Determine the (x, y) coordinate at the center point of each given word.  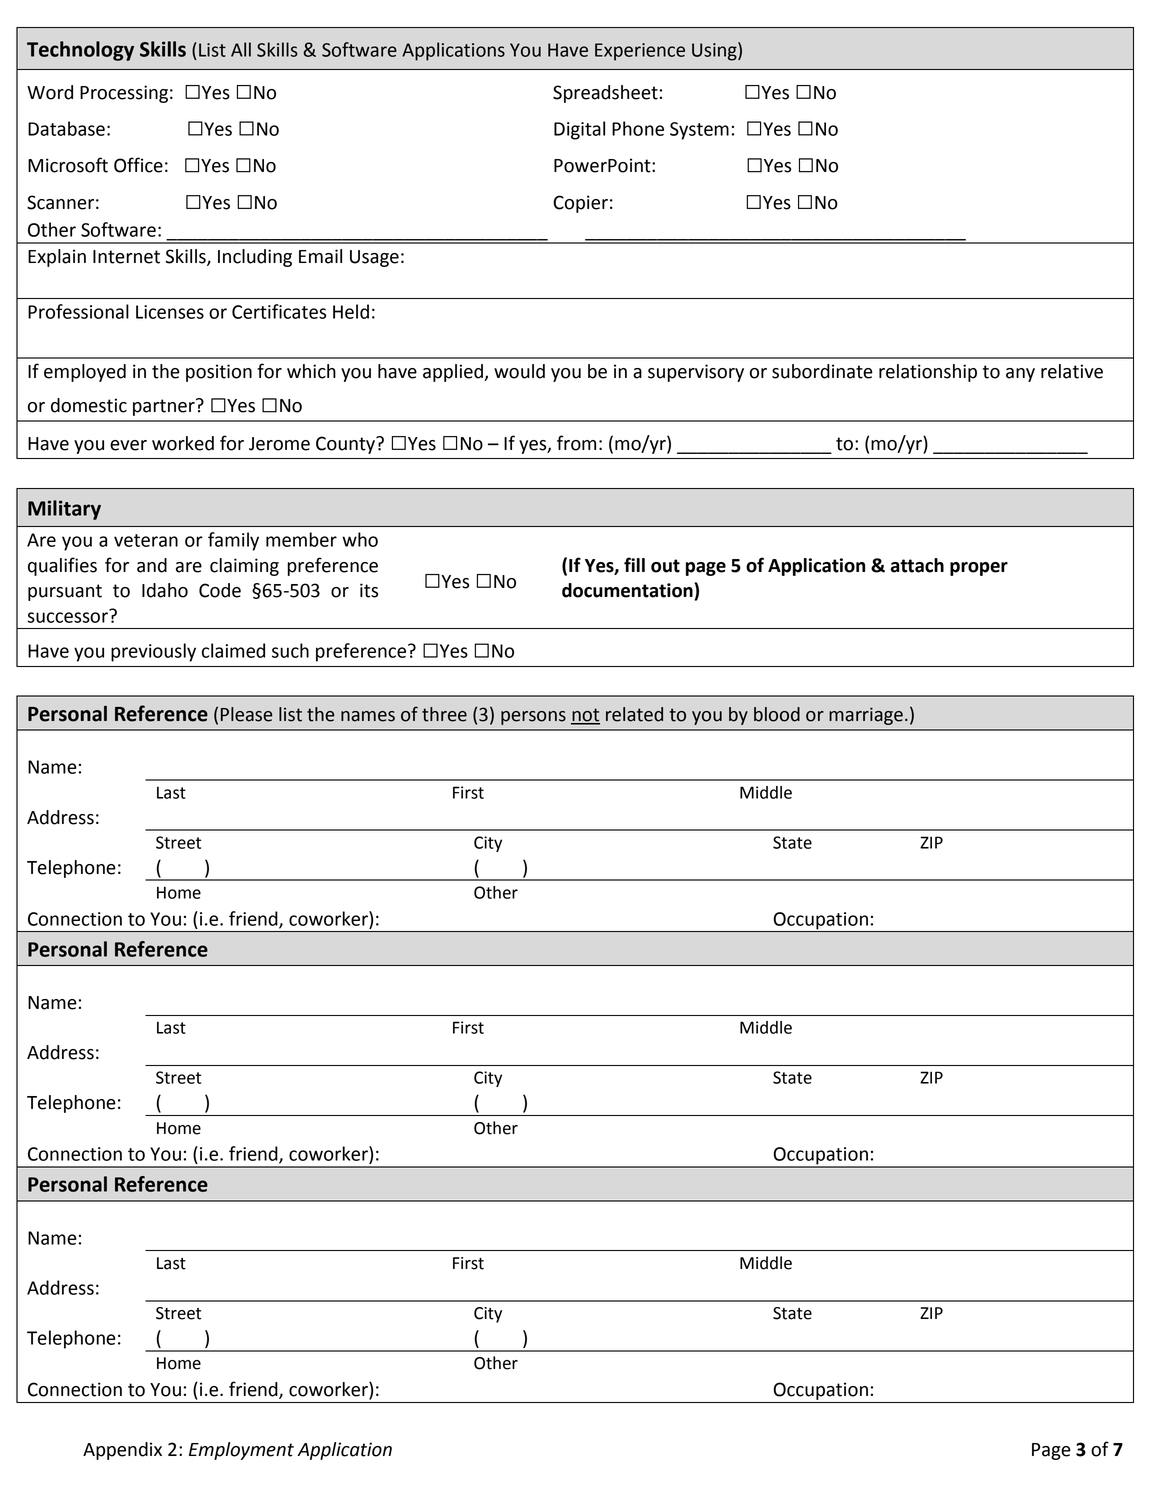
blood (777, 714)
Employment (241, 1451)
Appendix (122, 1451)
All (241, 49)
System (699, 131)
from (576, 443)
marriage (866, 716)
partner (165, 407)
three (444, 714)
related (634, 714)
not (585, 716)
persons (533, 718)
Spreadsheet (605, 94)
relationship (928, 373)
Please (246, 714)
